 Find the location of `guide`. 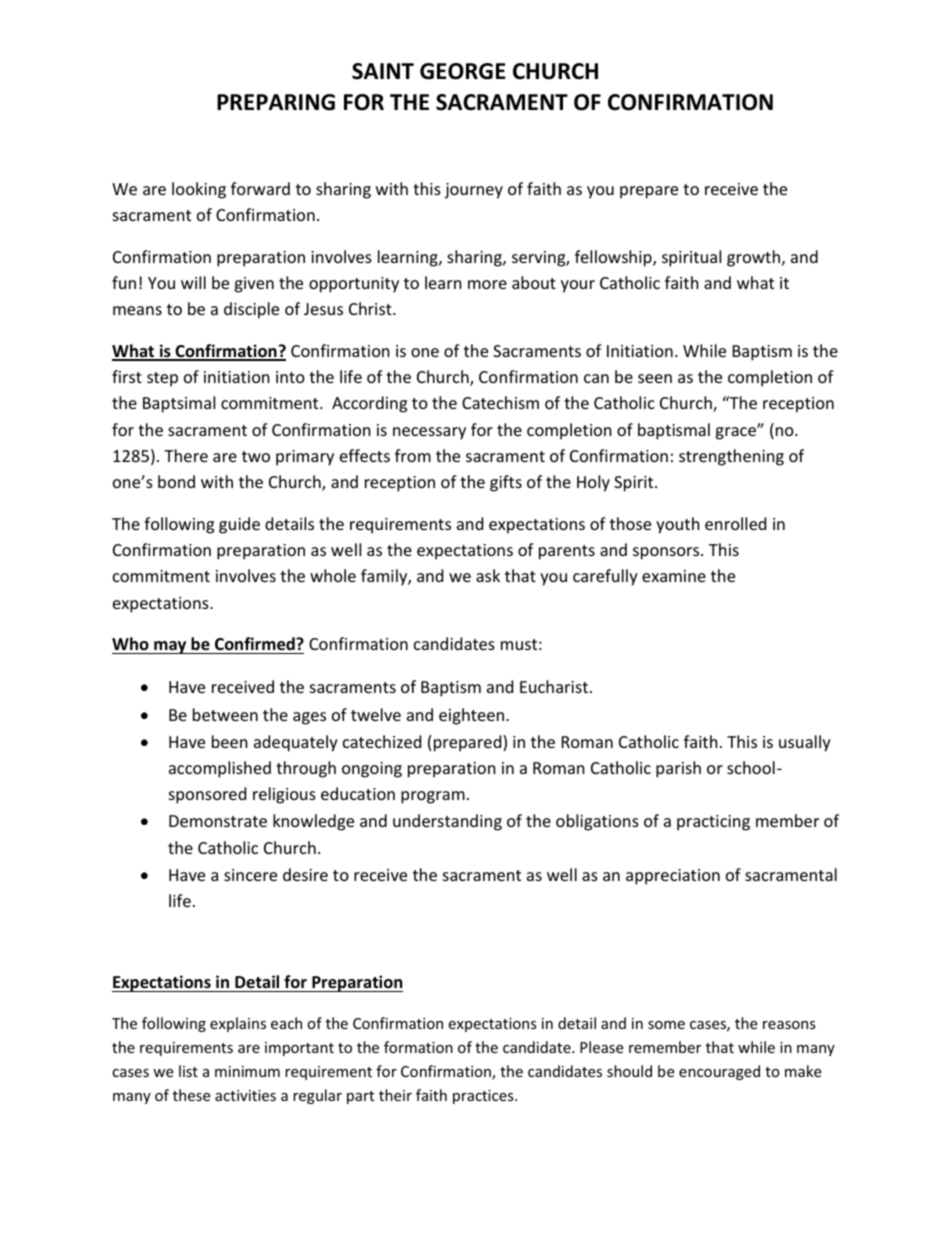

guide is located at coordinates (239, 525).
